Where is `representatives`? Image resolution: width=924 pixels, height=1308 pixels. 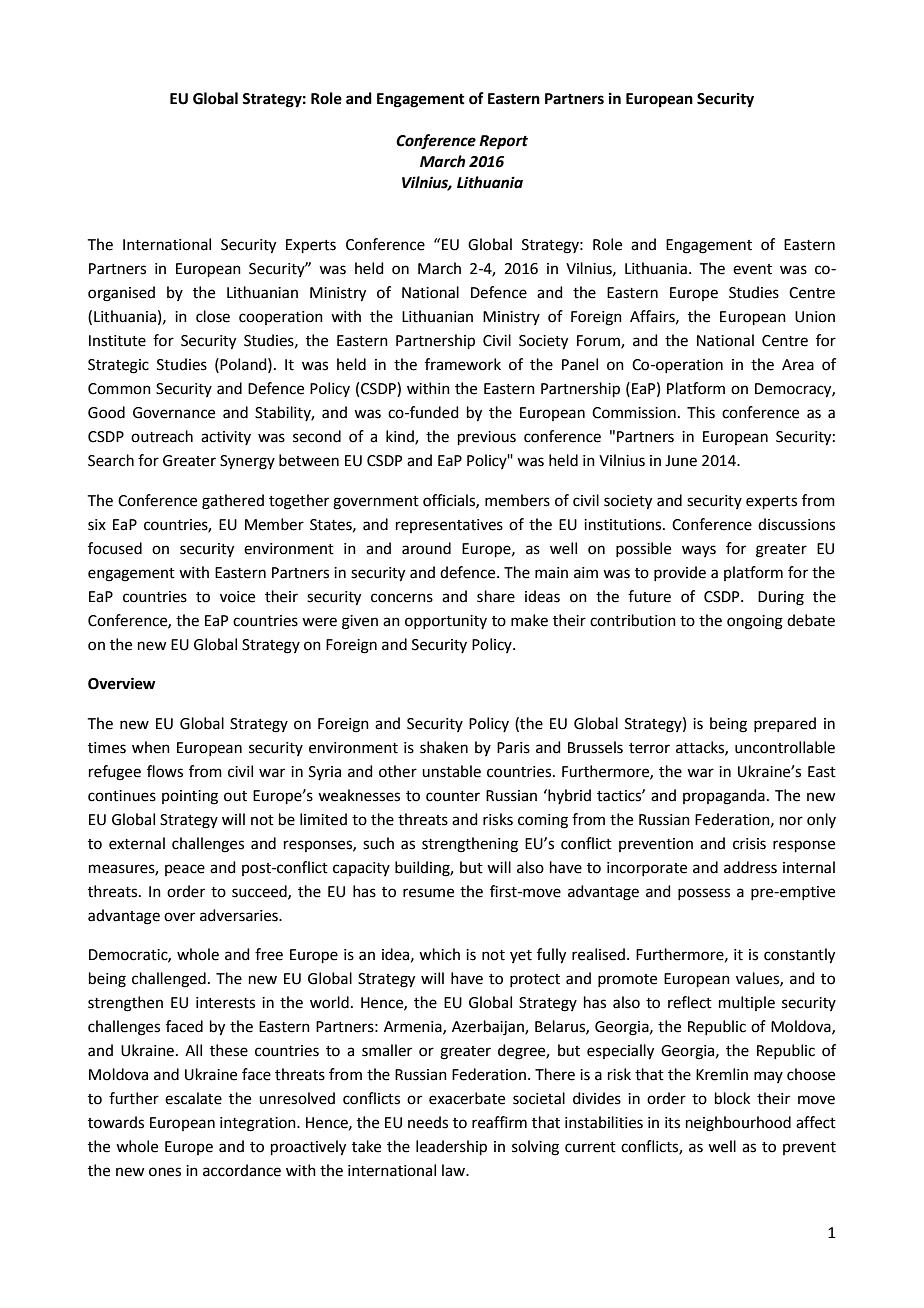
representatives is located at coordinates (449, 526).
